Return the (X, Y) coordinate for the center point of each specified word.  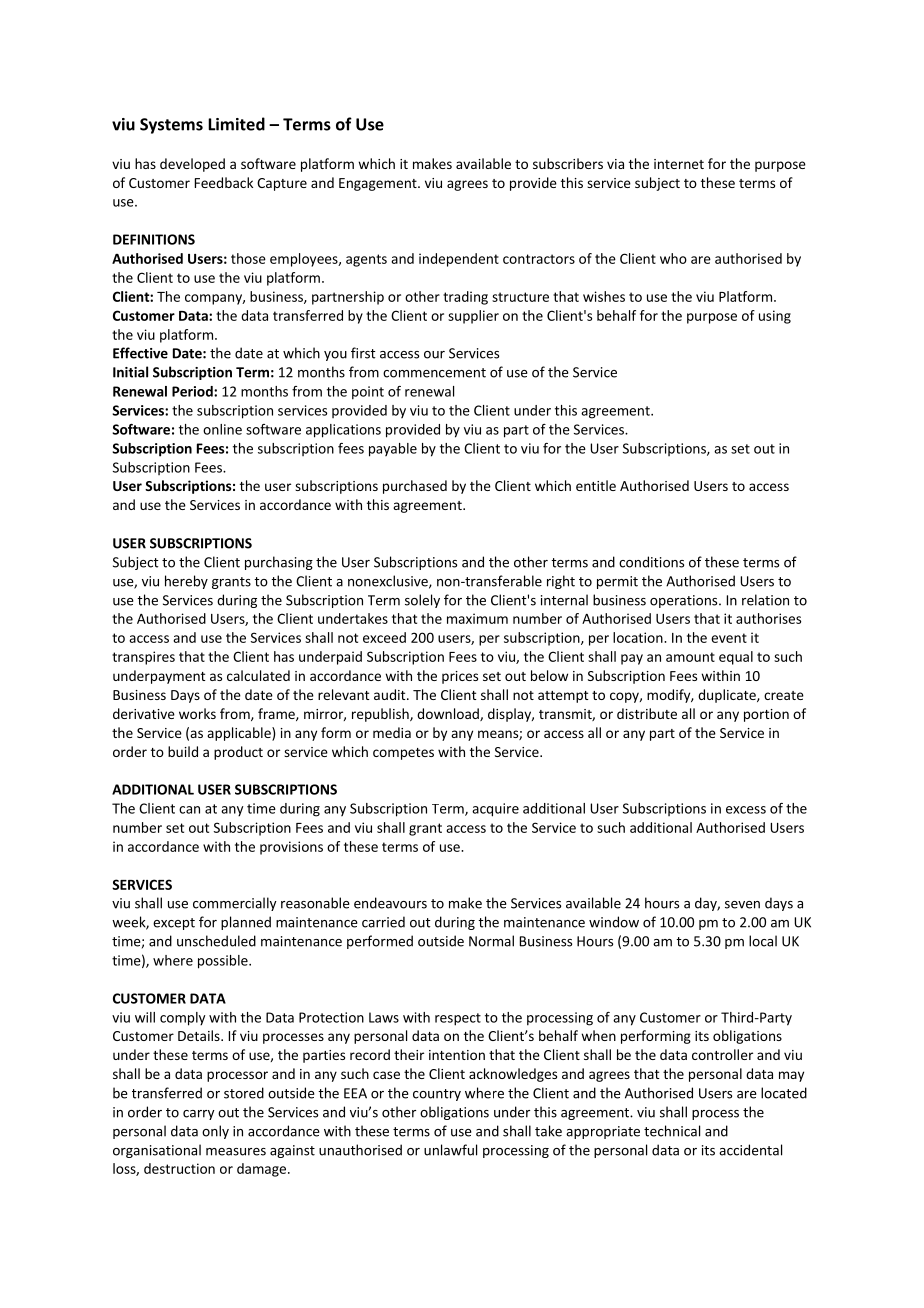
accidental (750, 1150)
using (775, 317)
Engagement (379, 184)
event (729, 638)
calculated (258, 675)
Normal (491, 941)
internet (679, 164)
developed (192, 165)
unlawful (450, 1150)
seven (742, 905)
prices (460, 677)
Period (193, 391)
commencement (434, 373)
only (215, 1132)
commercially (235, 904)
